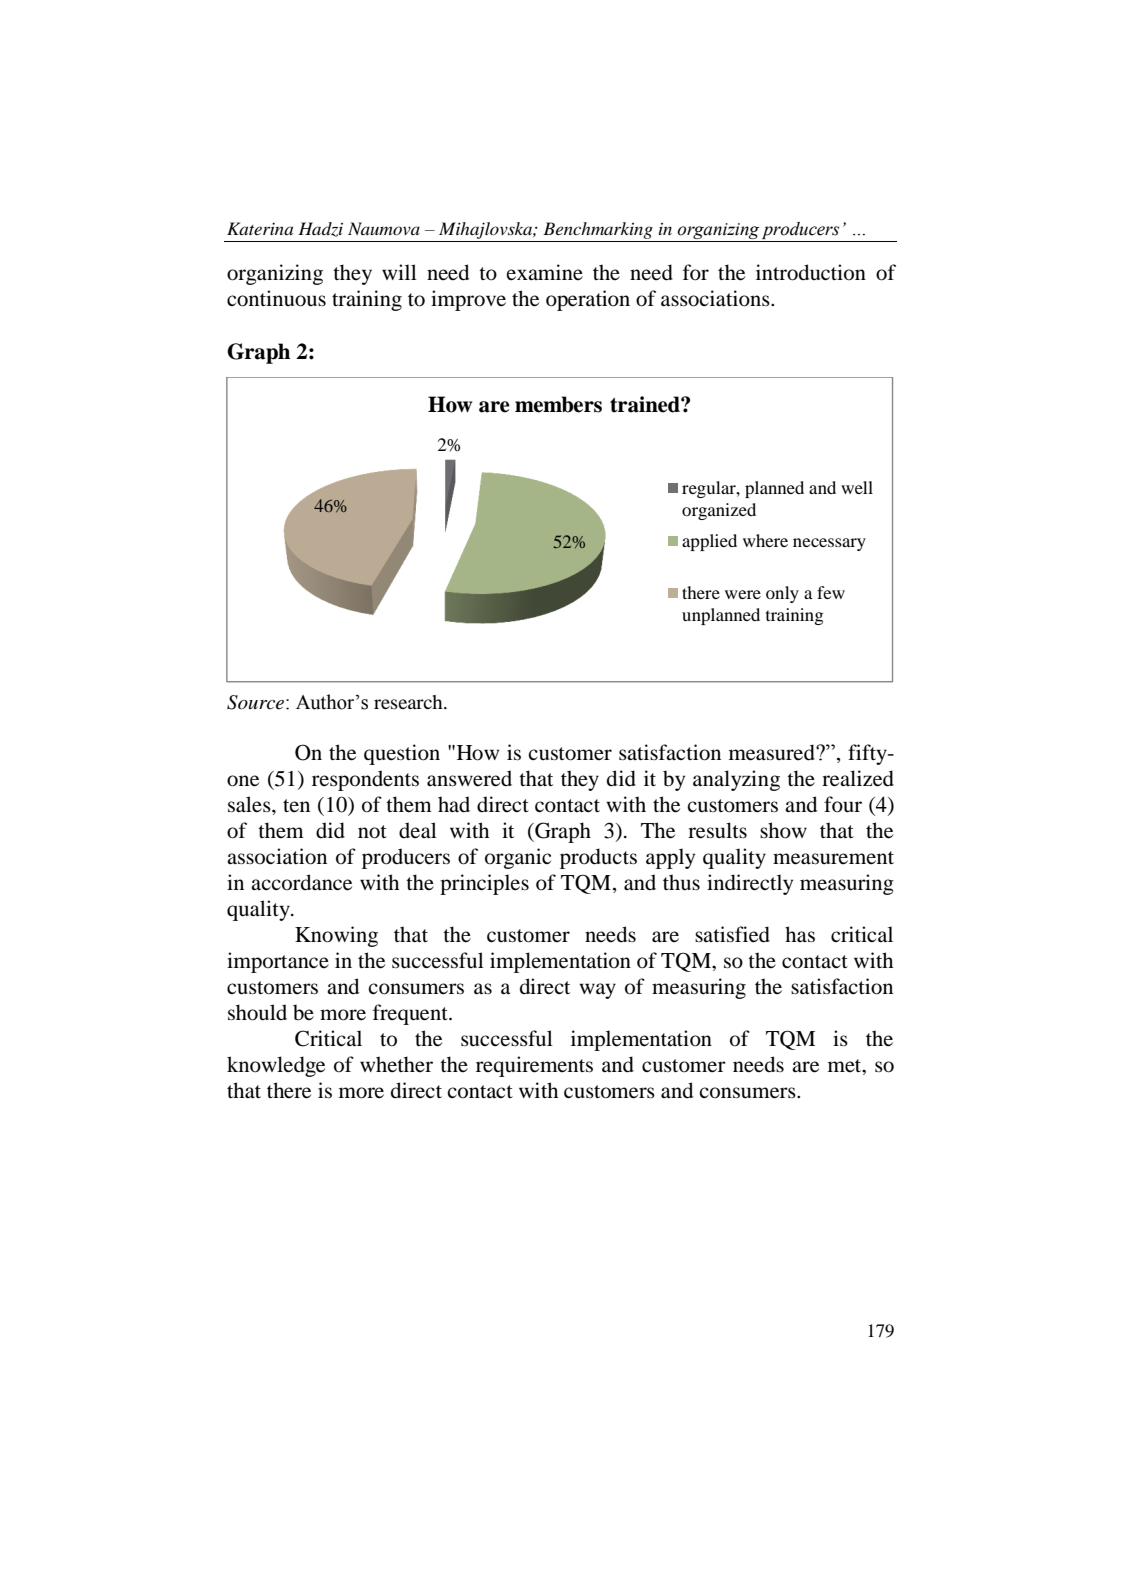 The image size is (1121, 1586). Describe the element at coordinates (409, 702) in the screenshot. I see `research` at that location.
